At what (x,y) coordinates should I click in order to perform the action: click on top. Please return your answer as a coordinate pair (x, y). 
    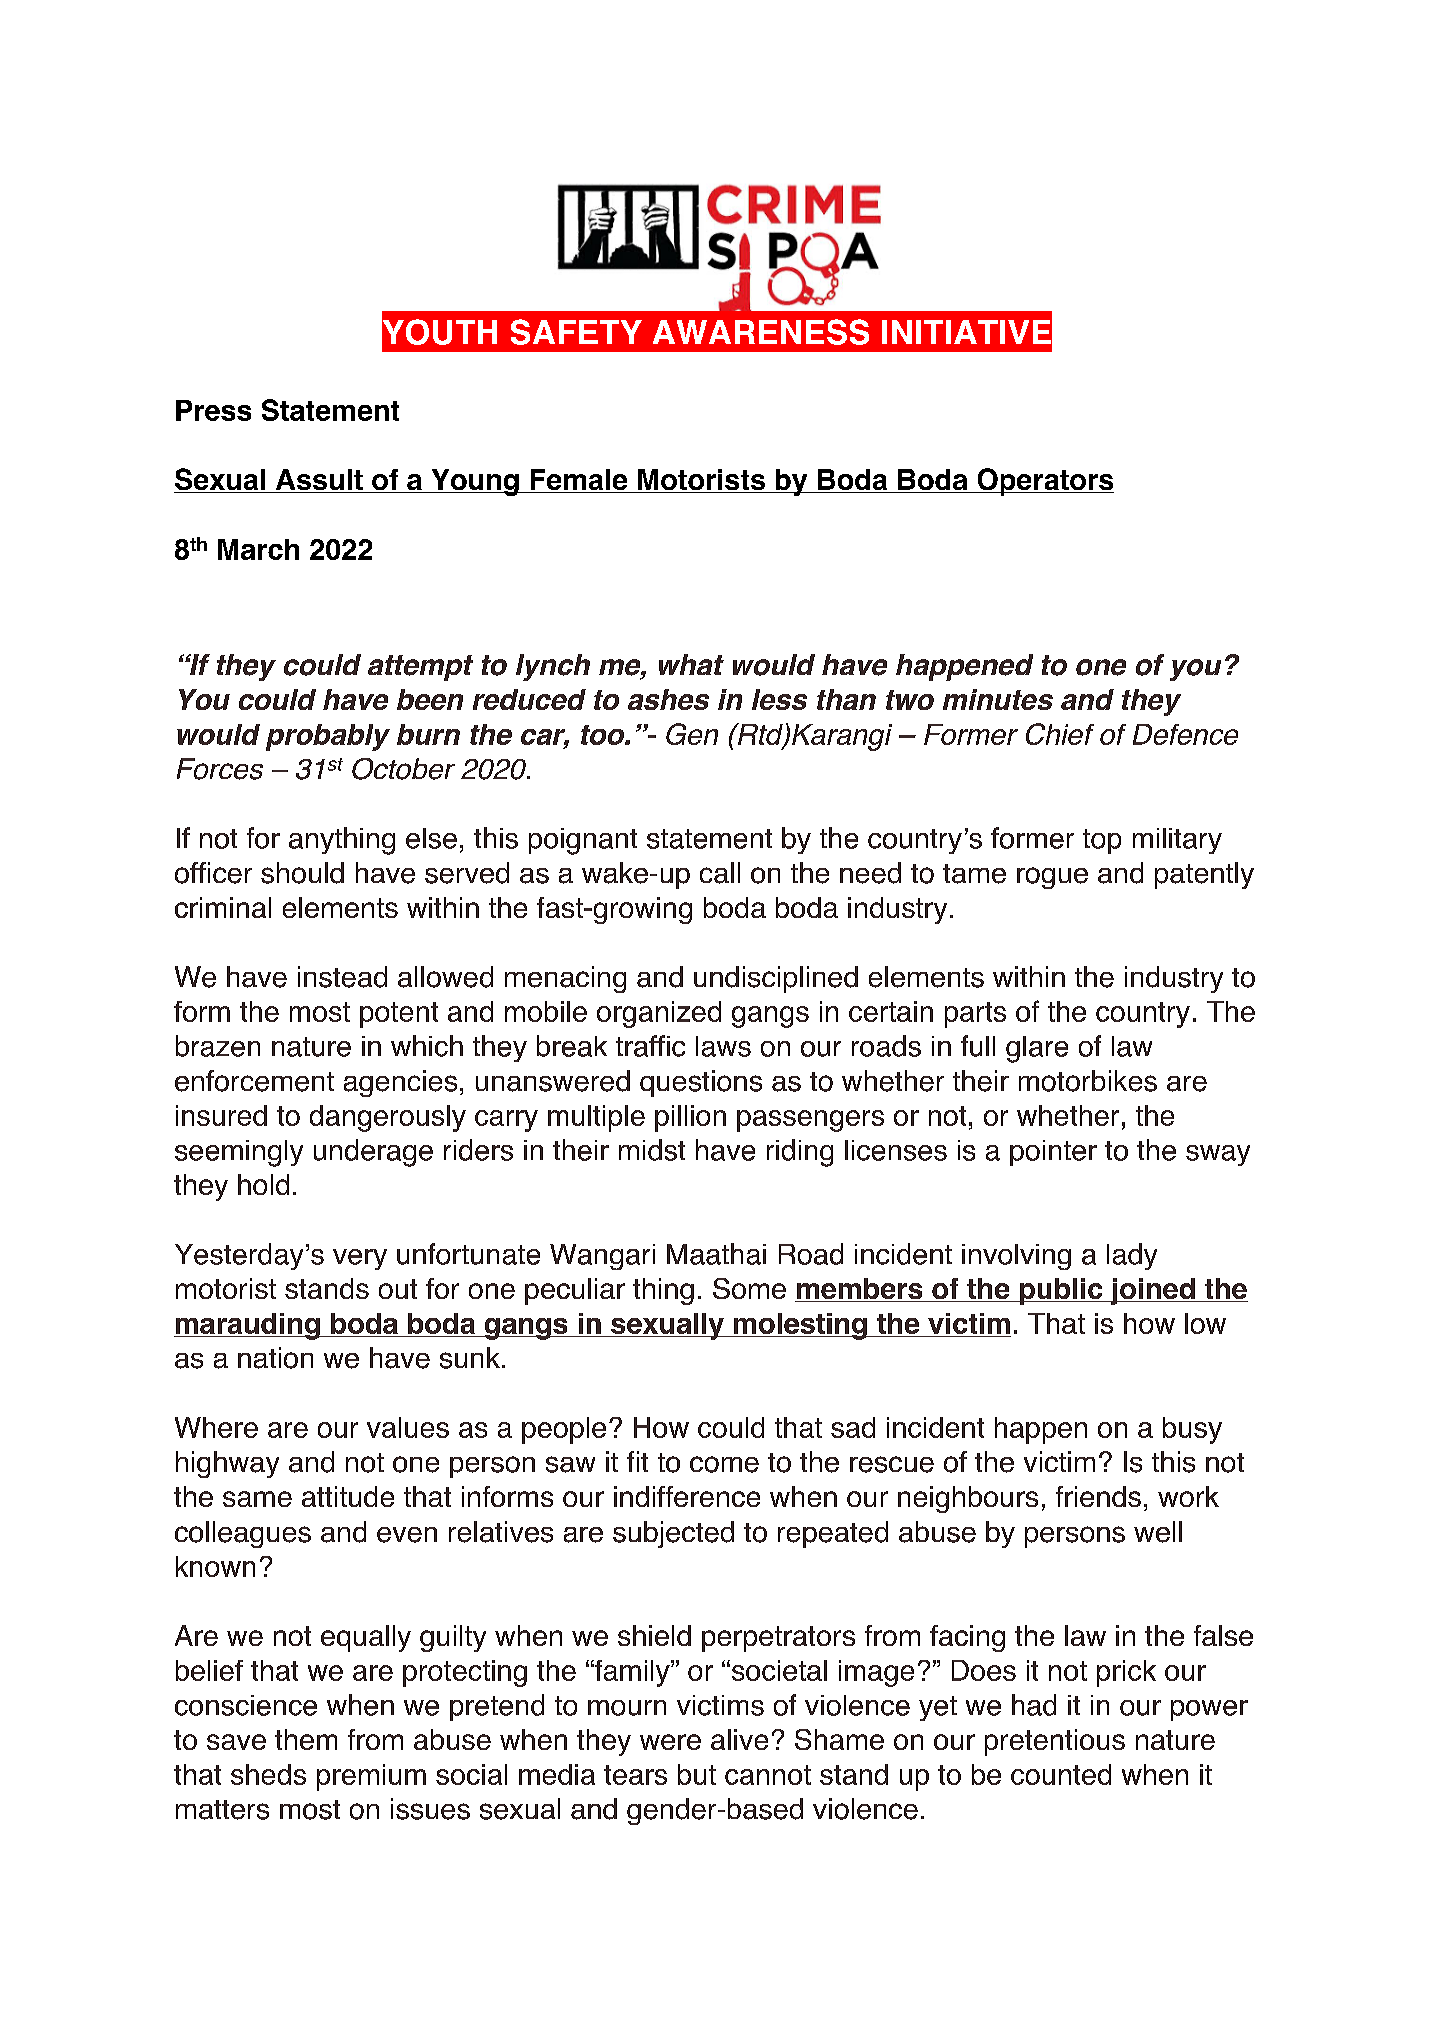
    Looking at the image, I should click on (1102, 841).
